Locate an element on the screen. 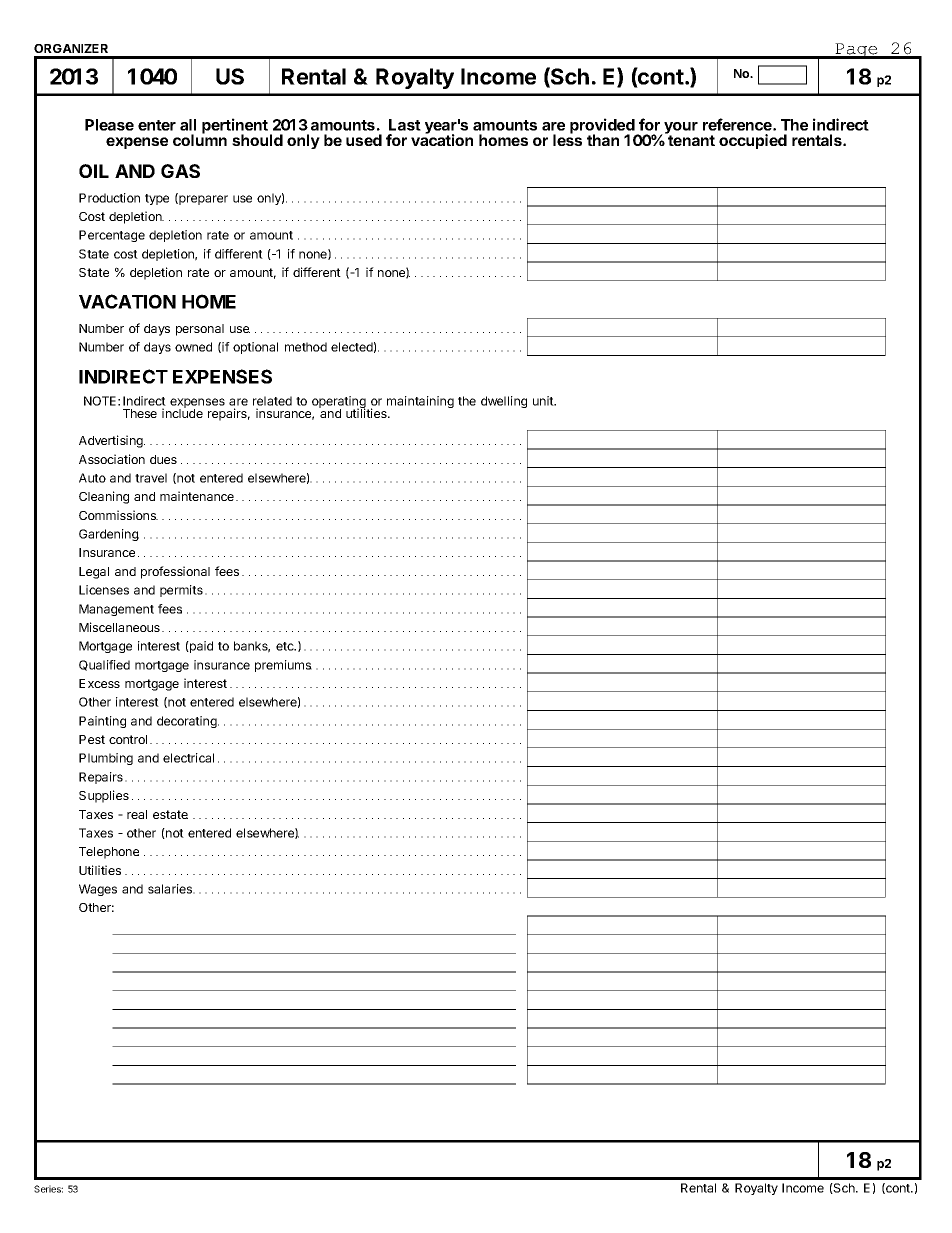  tenant is located at coordinates (691, 139).
